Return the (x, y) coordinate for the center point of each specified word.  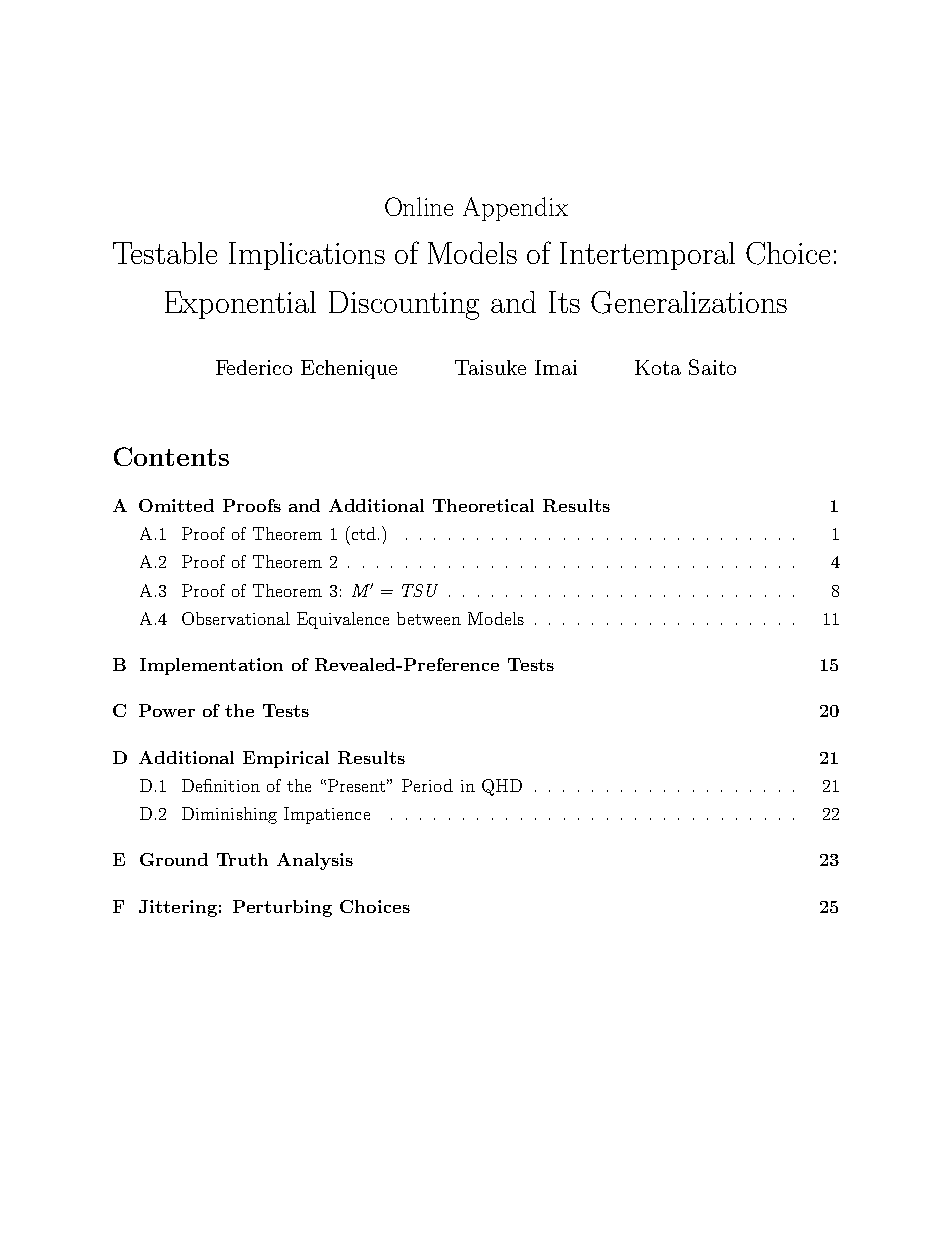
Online (419, 206)
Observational (236, 618)
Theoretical (483, 505)
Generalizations (689, 302)
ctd (362, 533)
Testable (165, 253)
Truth (242, 859)
